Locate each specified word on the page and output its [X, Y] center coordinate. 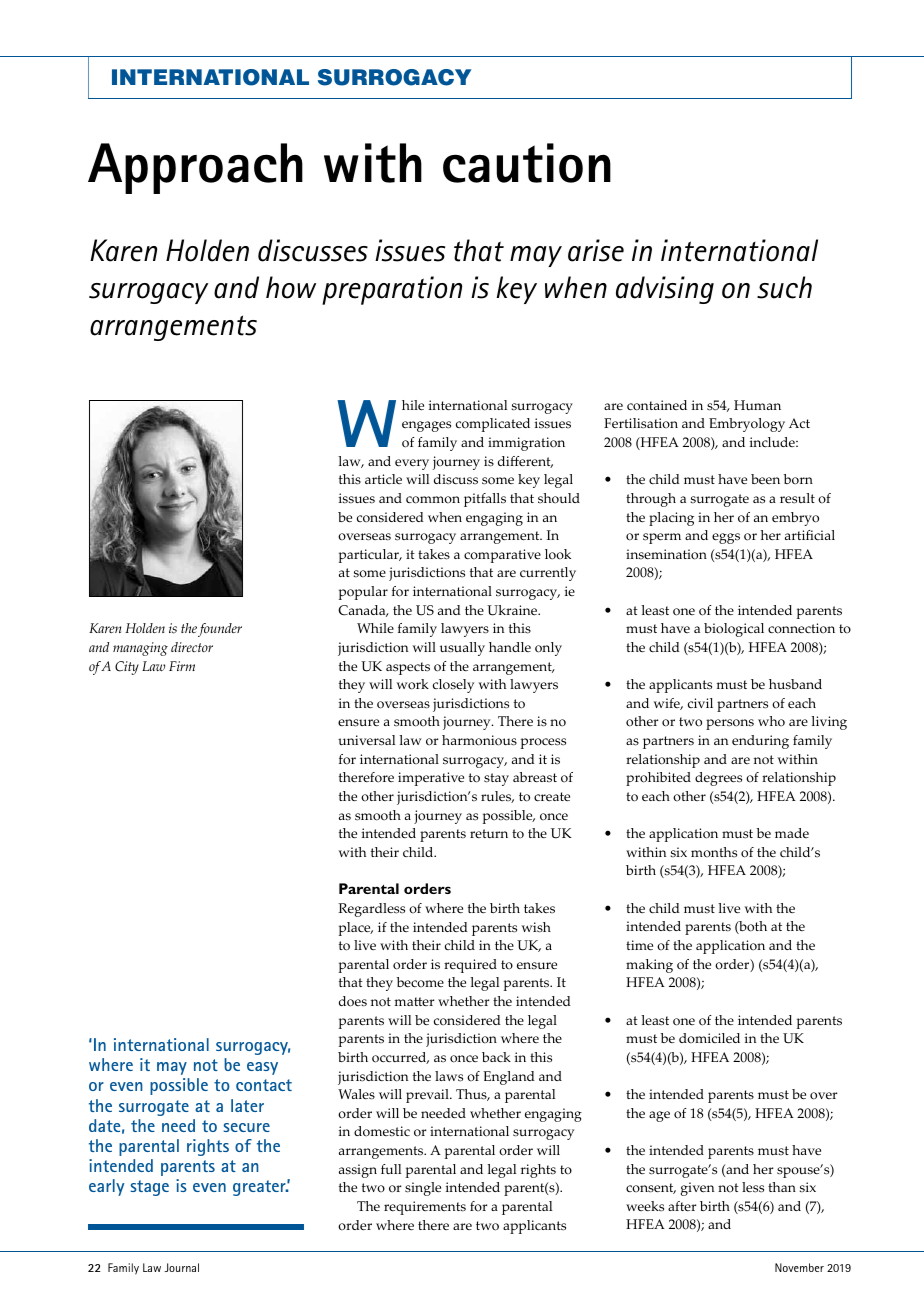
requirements [425, 1208]
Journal [181, 1267]
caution [527, 163]
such [784, 287]
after [682, 1206]
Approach [195, 168]
